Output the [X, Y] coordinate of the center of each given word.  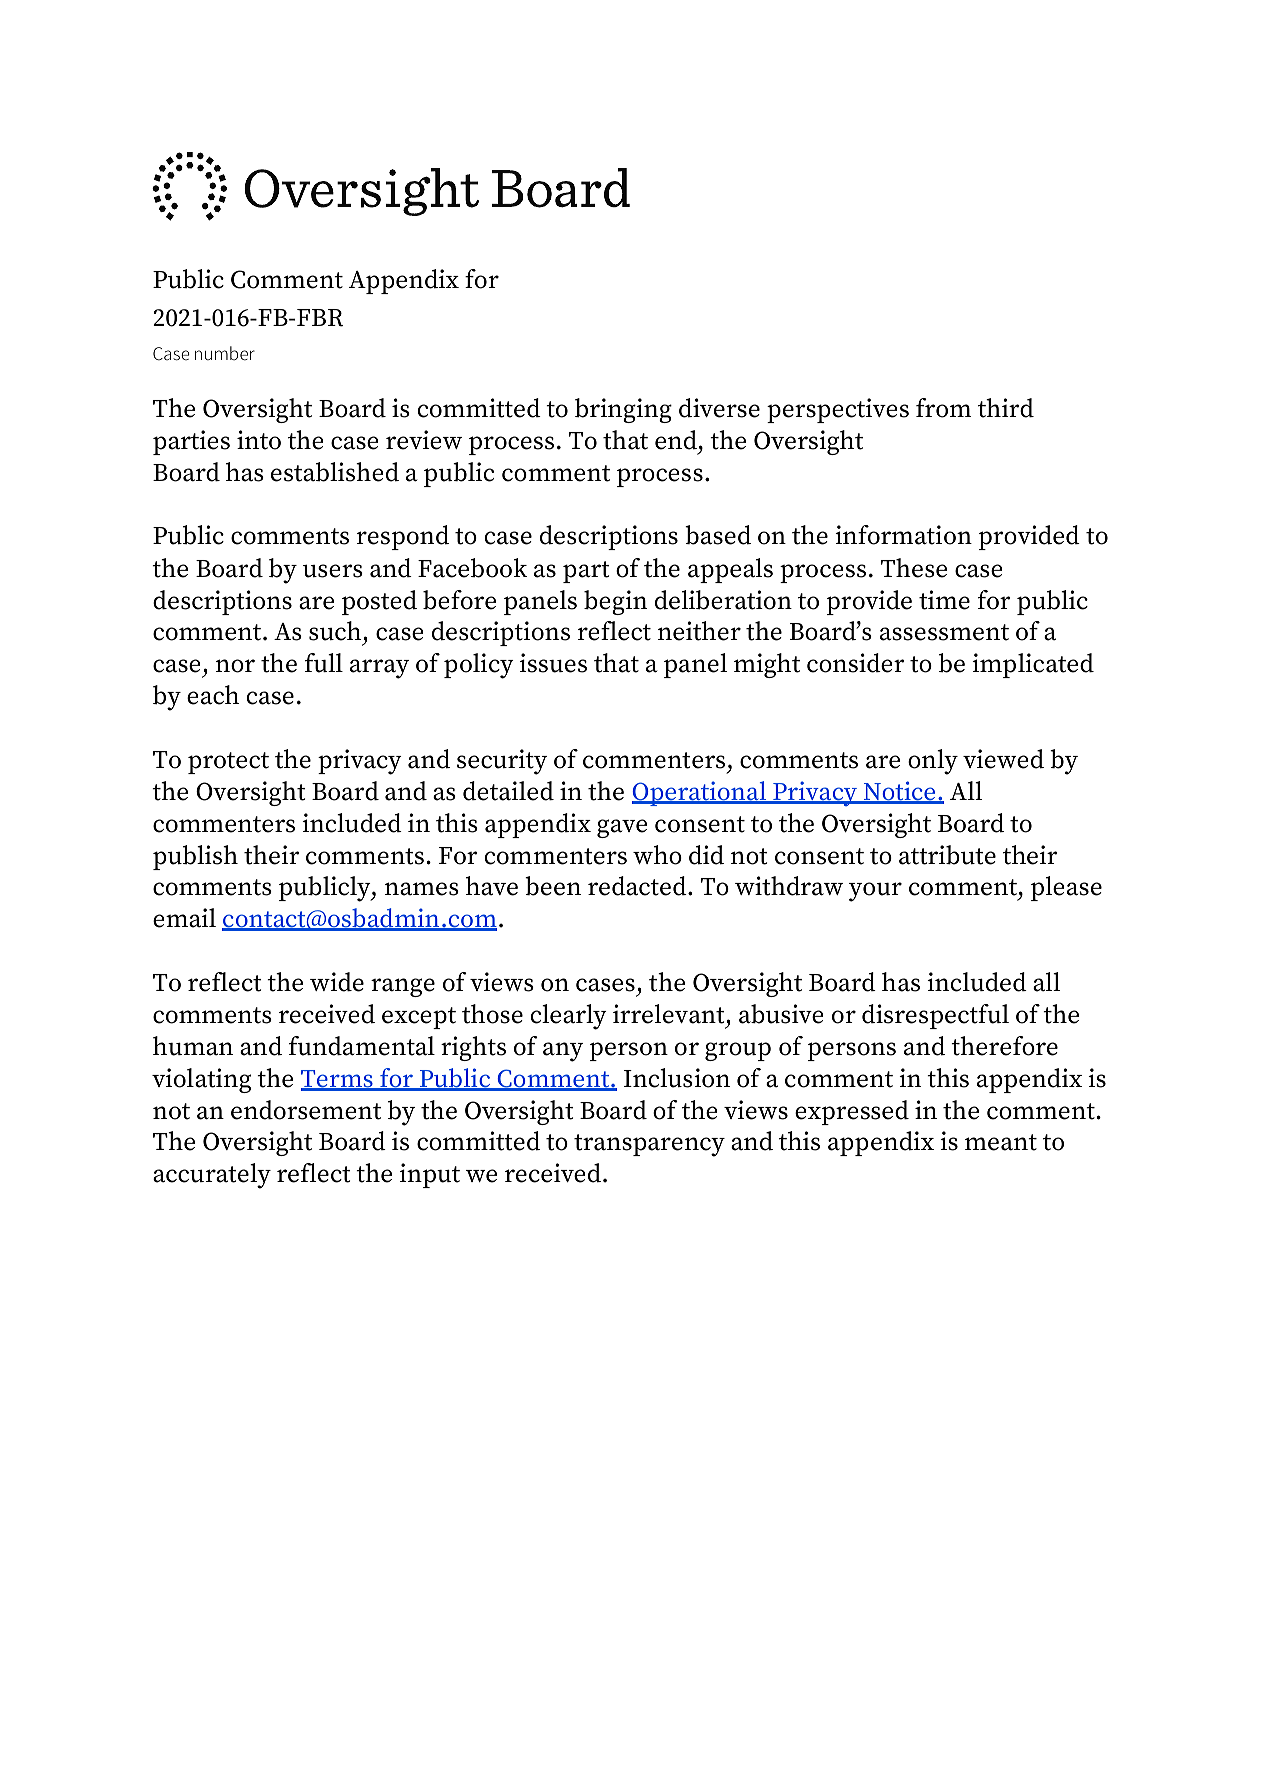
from [943, 408]
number [225, 353]
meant [1001, 1142]
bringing [623, 410]
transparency [649, 1145]
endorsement [306, 1110]
